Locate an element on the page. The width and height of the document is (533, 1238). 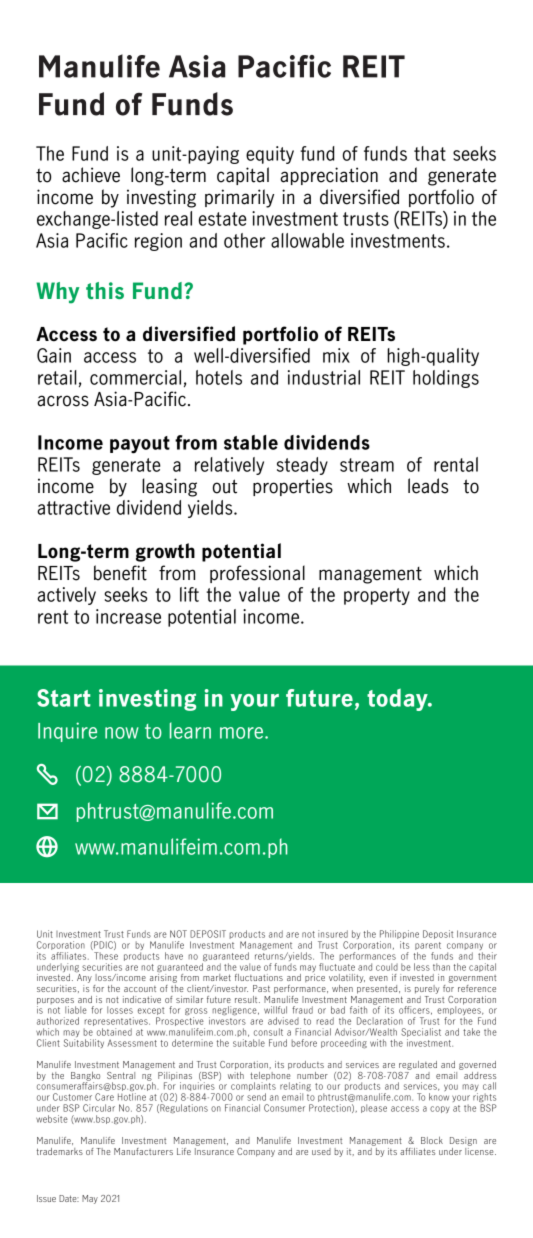
Start is located at coordinates (64, 698).
